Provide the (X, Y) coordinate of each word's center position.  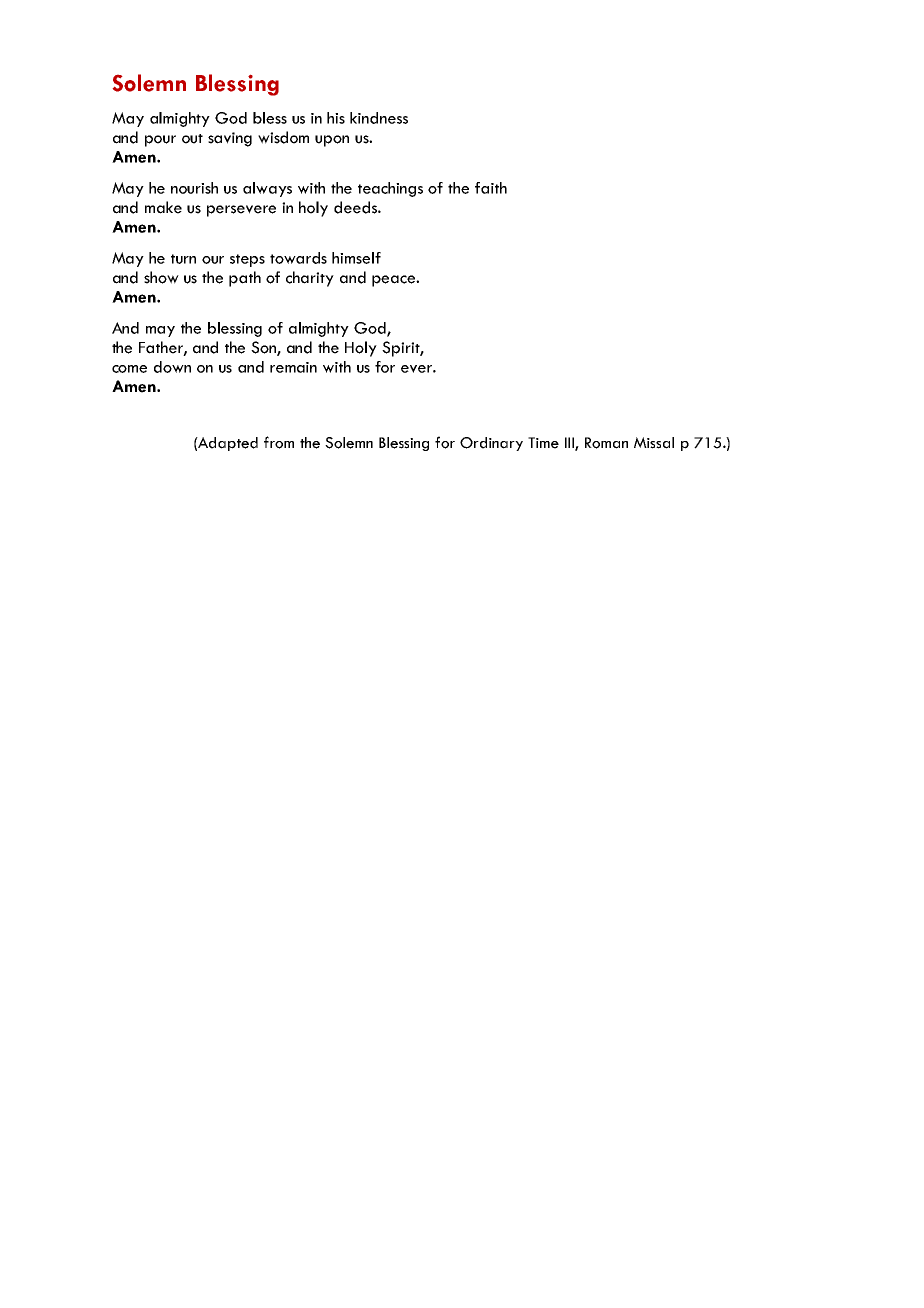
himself (356, 258)
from (279, 442)
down (172, 367)
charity (310, 279)
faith (491, 188)
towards (298, 258)
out (192, 139)
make (163, 207)
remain (293, 367)
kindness (379, 118)
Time (543, 443)
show (161, 277)
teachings (390, 189)
